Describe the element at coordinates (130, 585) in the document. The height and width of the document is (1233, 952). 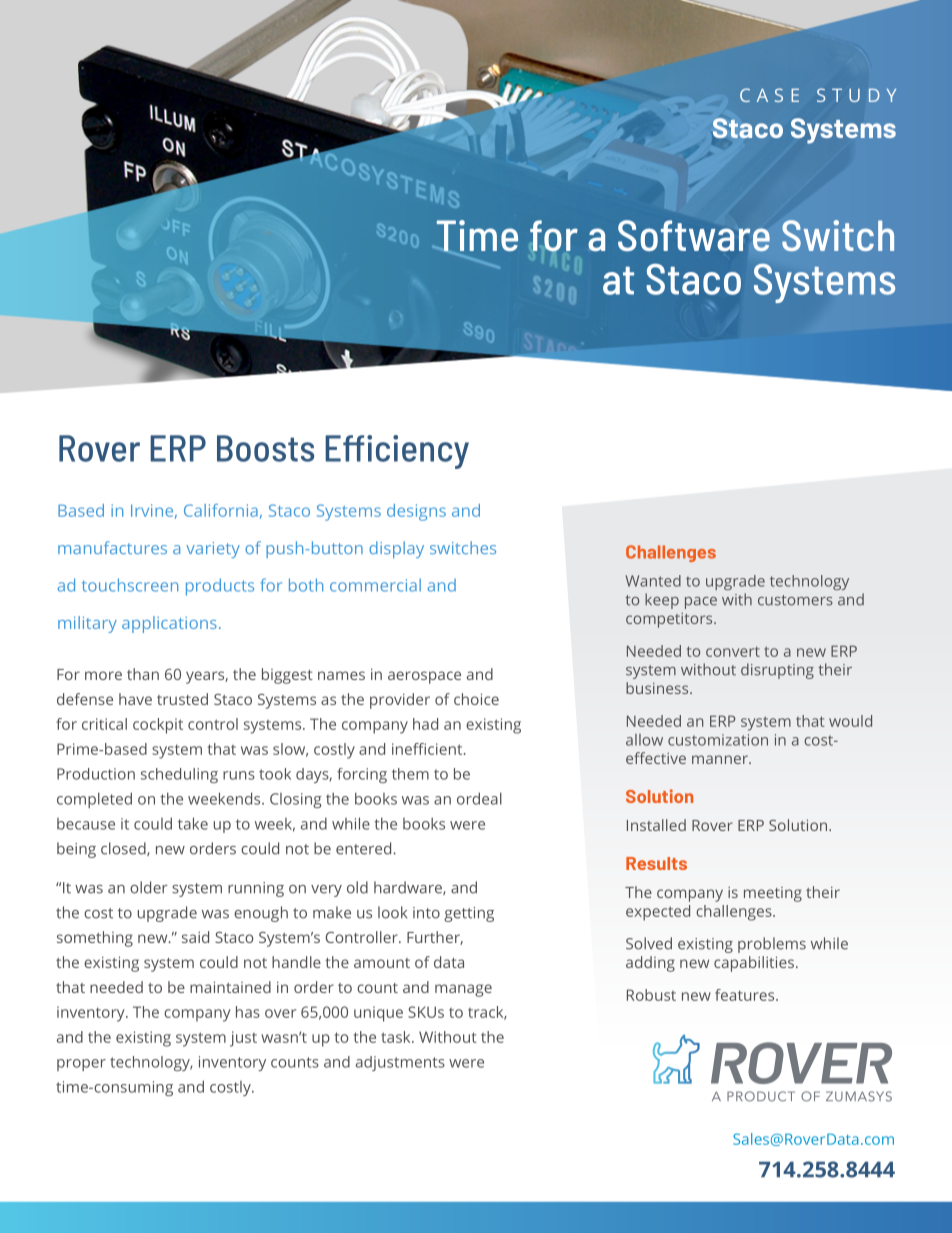
I see `touchscreen` at that location.
